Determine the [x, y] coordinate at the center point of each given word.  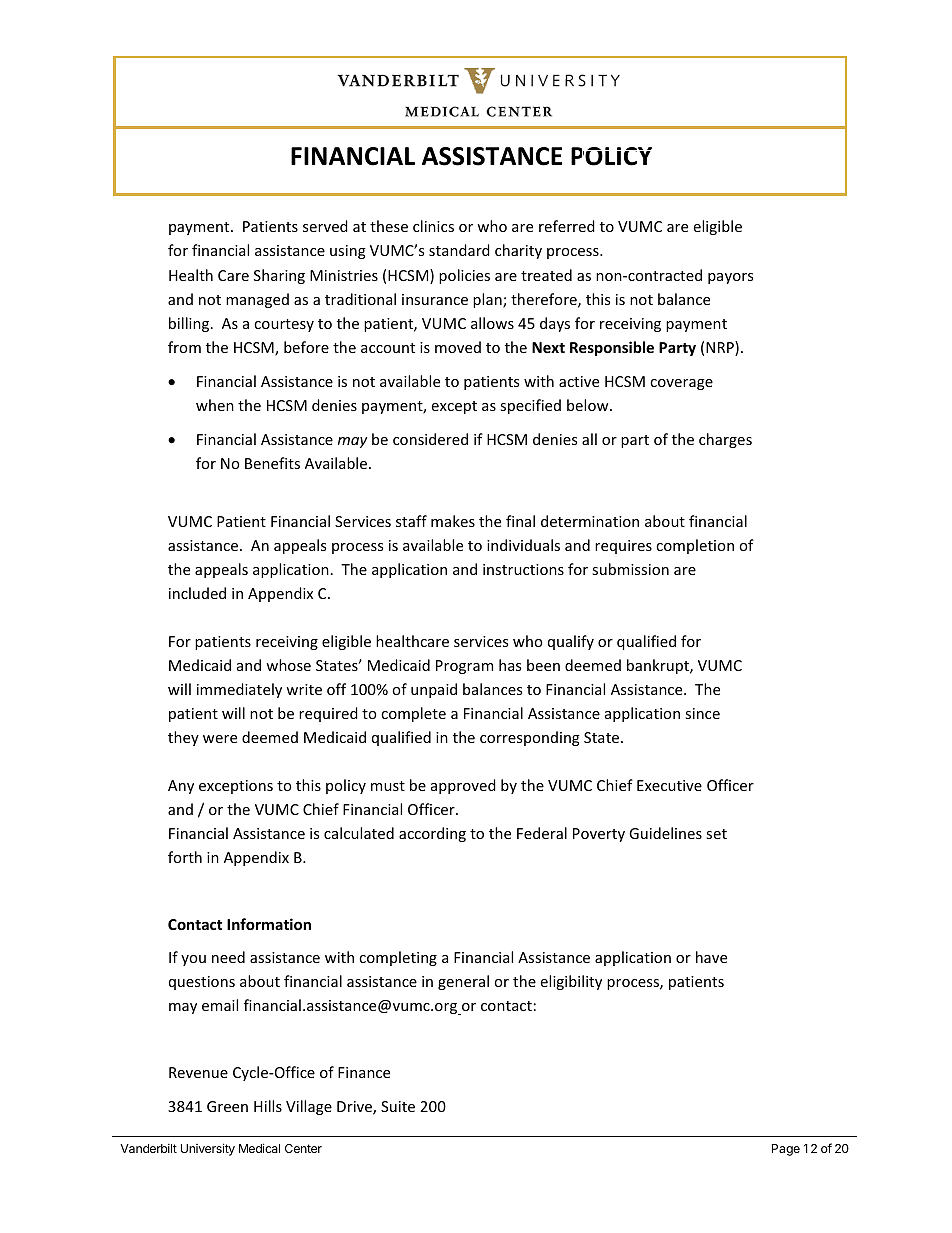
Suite [398, 1106]
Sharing [279, 276]
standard [459, 250]
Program [464, 667]
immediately [239, 690]
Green [227, 1106]
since [702, 713]
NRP [721, 348]
